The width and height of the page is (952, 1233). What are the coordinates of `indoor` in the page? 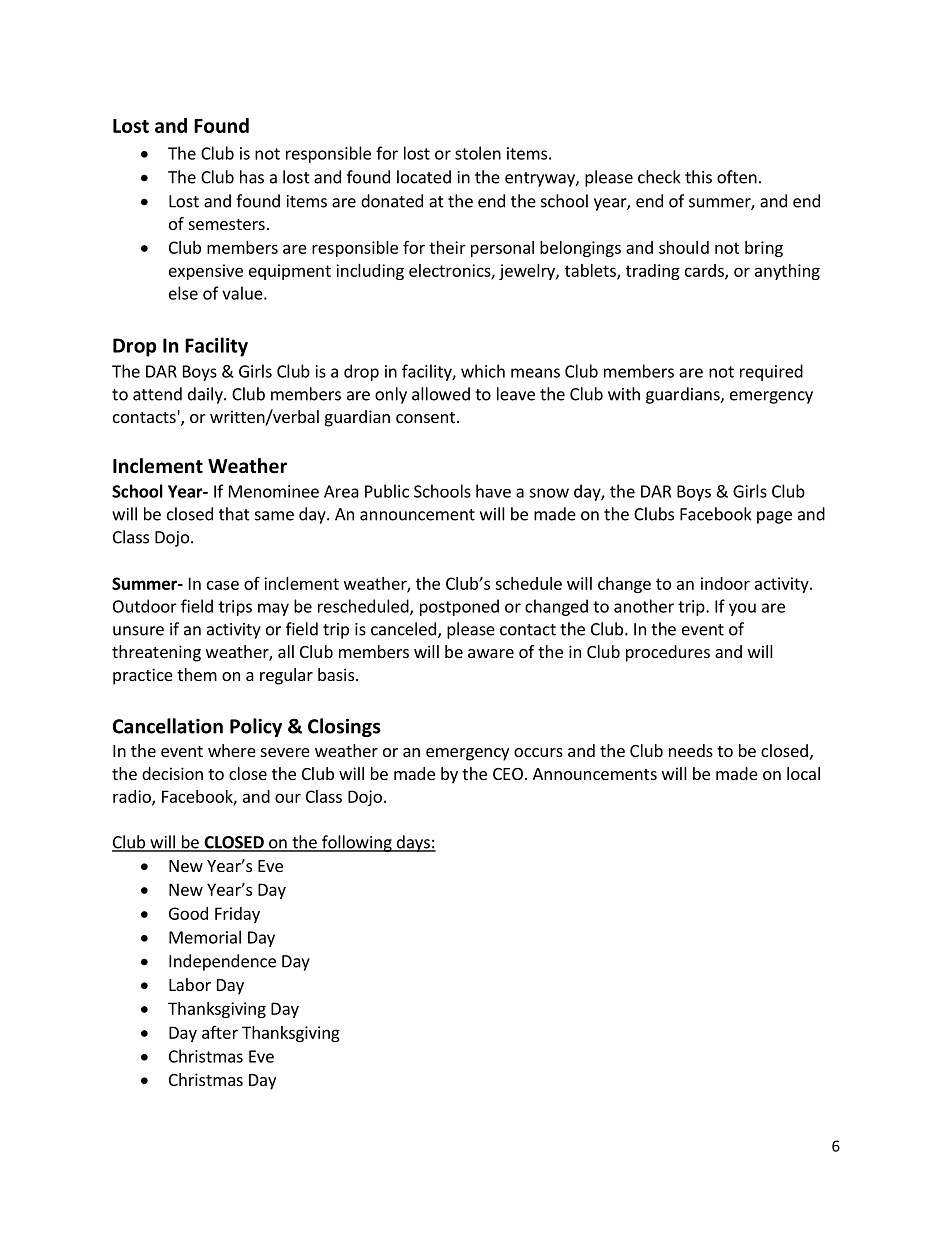 It's located at (725, 583).
